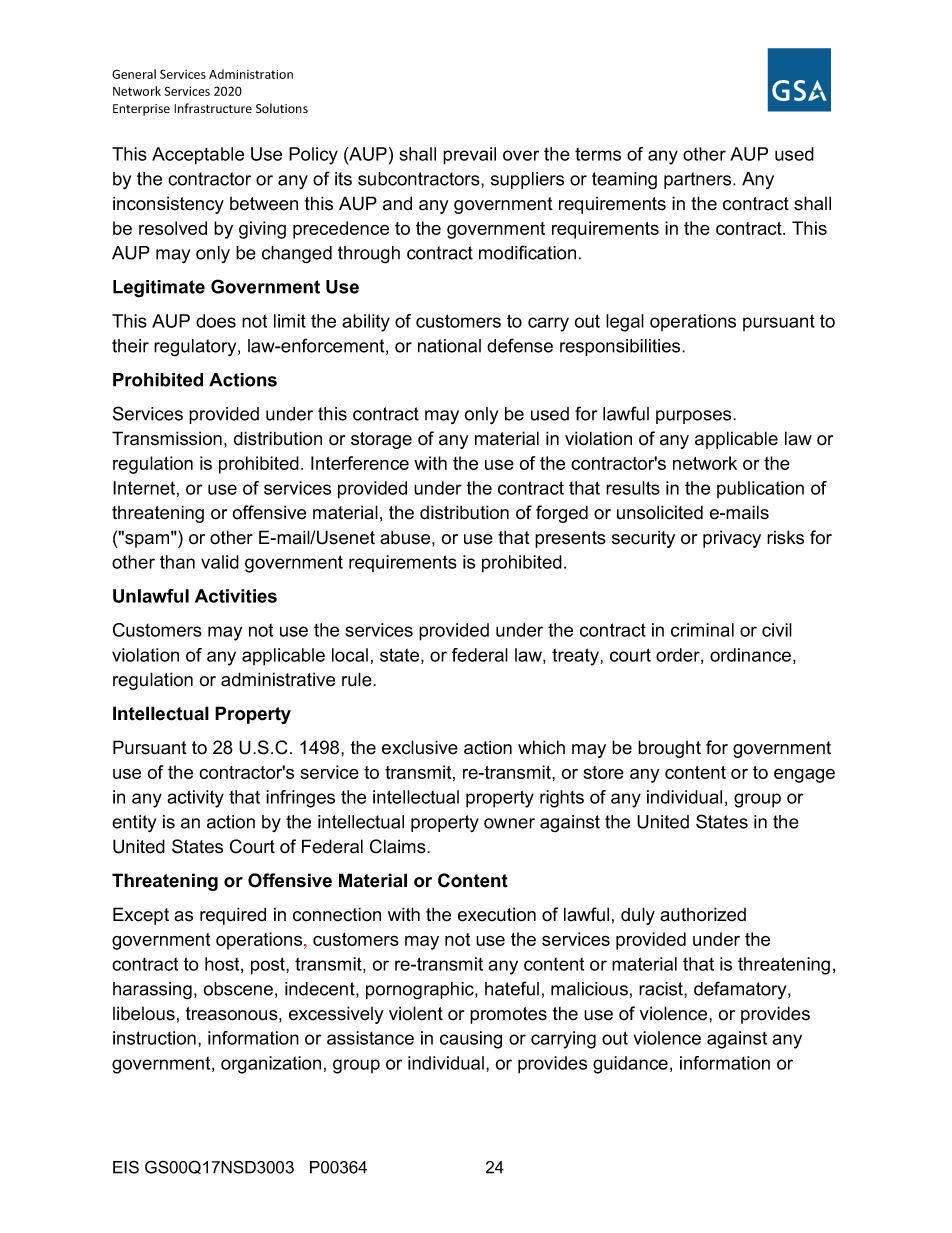 The height and width of the document is (1233, 952). What do you see at coordinates (236, 596) in the document?
I see `Activities` at bounding box center [236, 596].
